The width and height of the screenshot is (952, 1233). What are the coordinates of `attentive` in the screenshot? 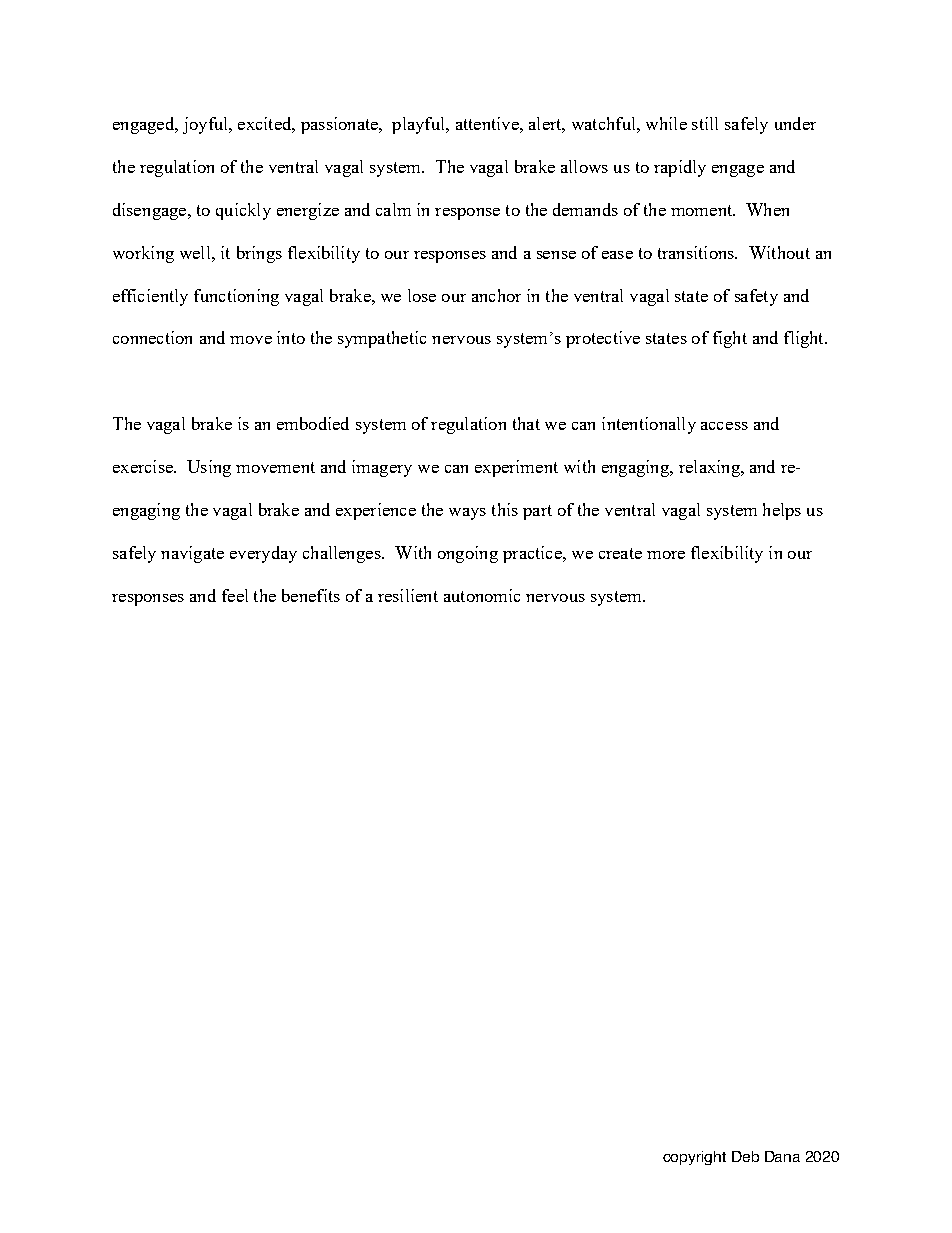 It's located at (488, 123).
